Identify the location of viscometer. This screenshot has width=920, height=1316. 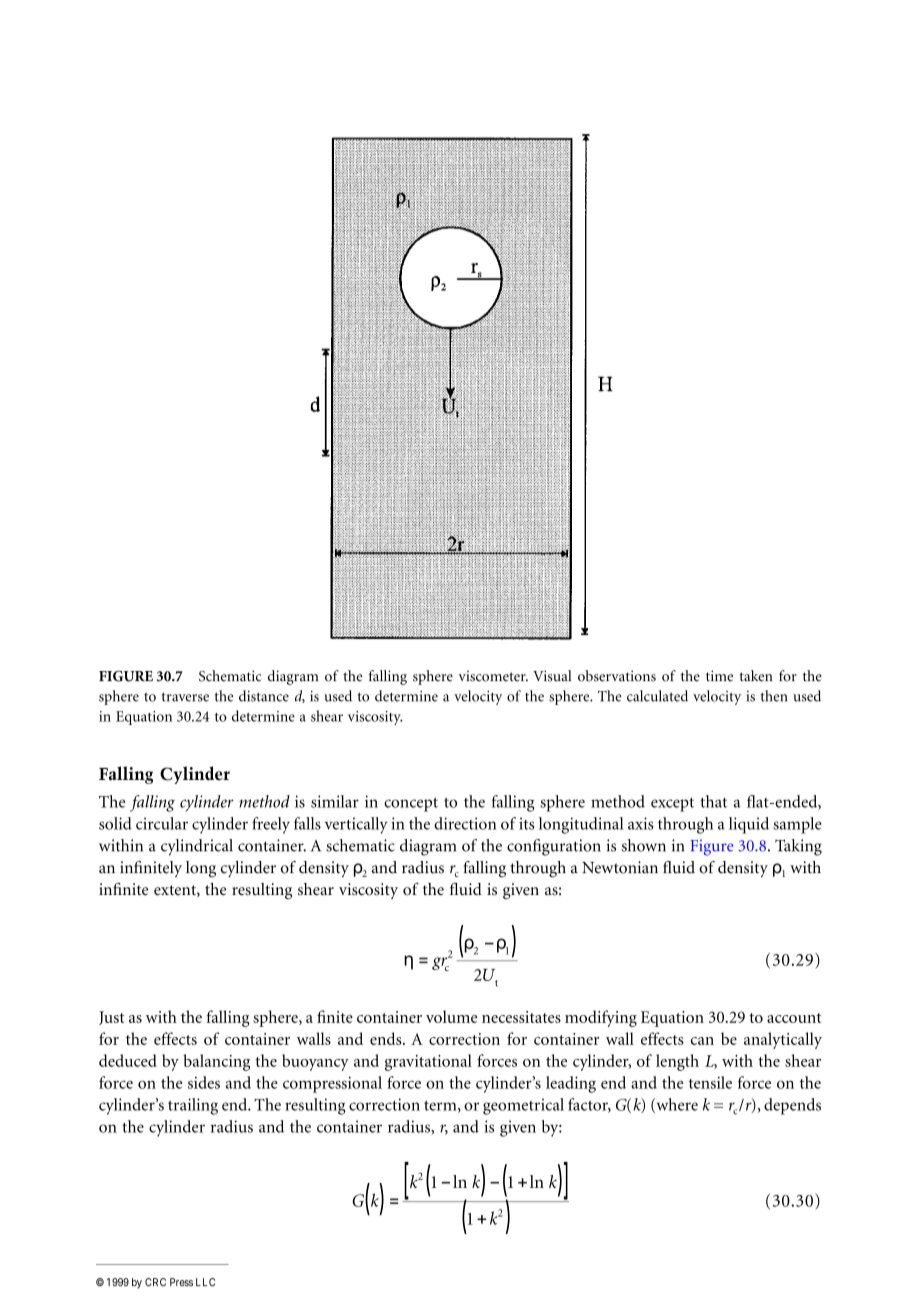
(493, 676).
